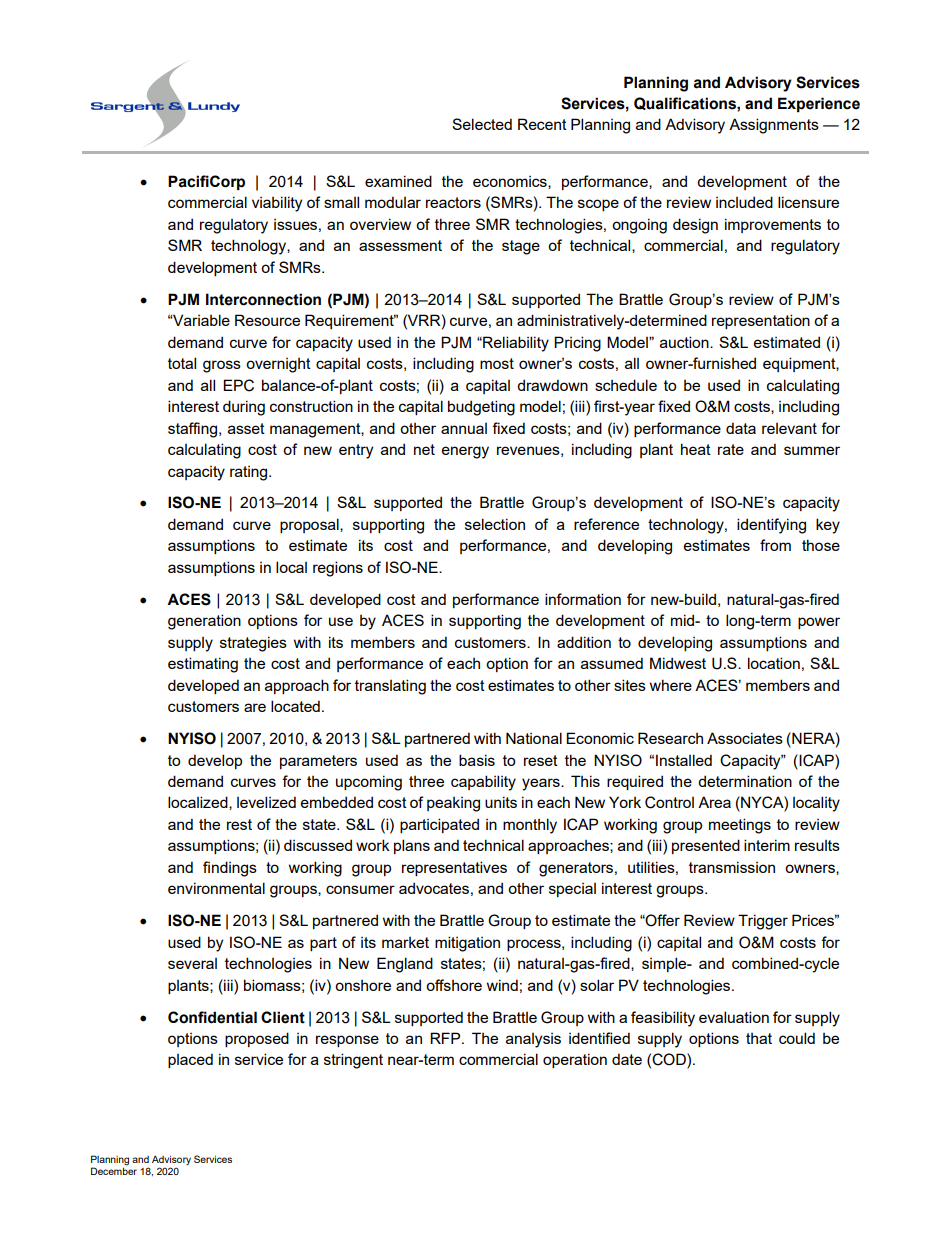  Describe the element at coordinates (182, 363) in the image. I see `total` at that location.
